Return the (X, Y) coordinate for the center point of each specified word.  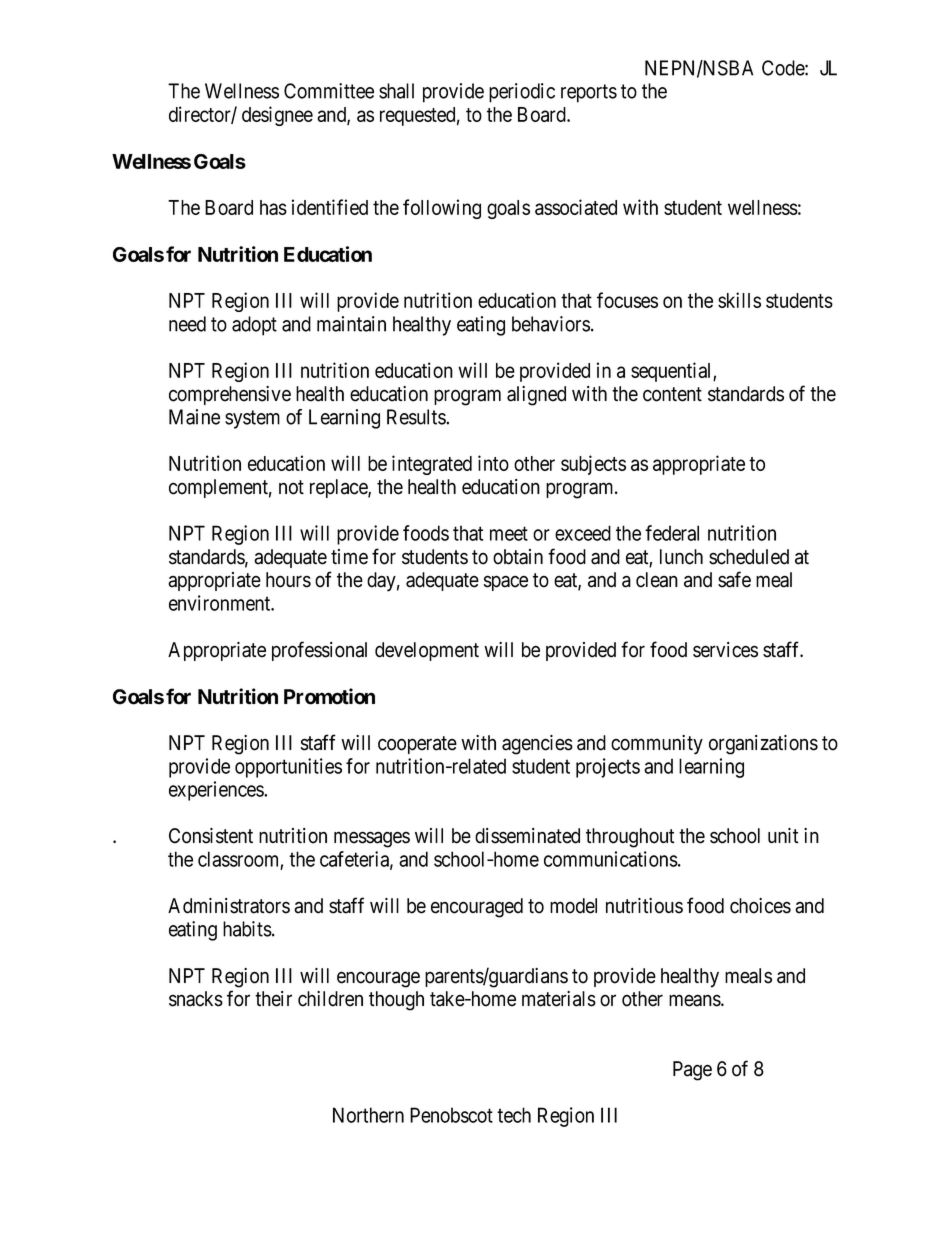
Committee (329, 91)
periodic (522, 93)
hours (288, 580)
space (506, 583)
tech (514, 1115)
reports (589, 93)
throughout (630, 838)
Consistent (211, 836)
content (672, 394)
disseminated (527, 836)
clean (657, 580)
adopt (254, 326)
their (273, 999)
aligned (536, 396)
